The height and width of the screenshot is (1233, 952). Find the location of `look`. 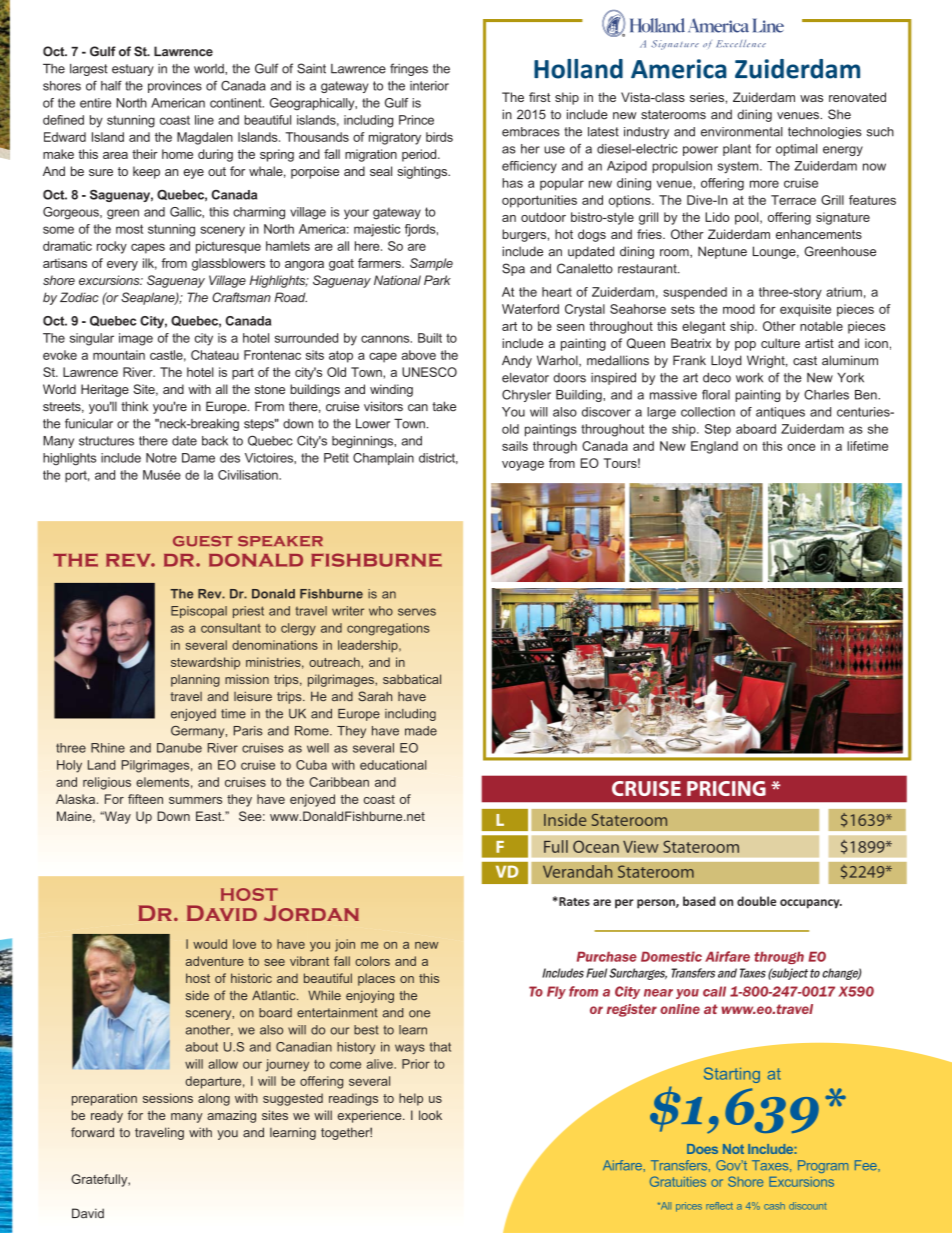

look is located at coordinates (430, 1115).
